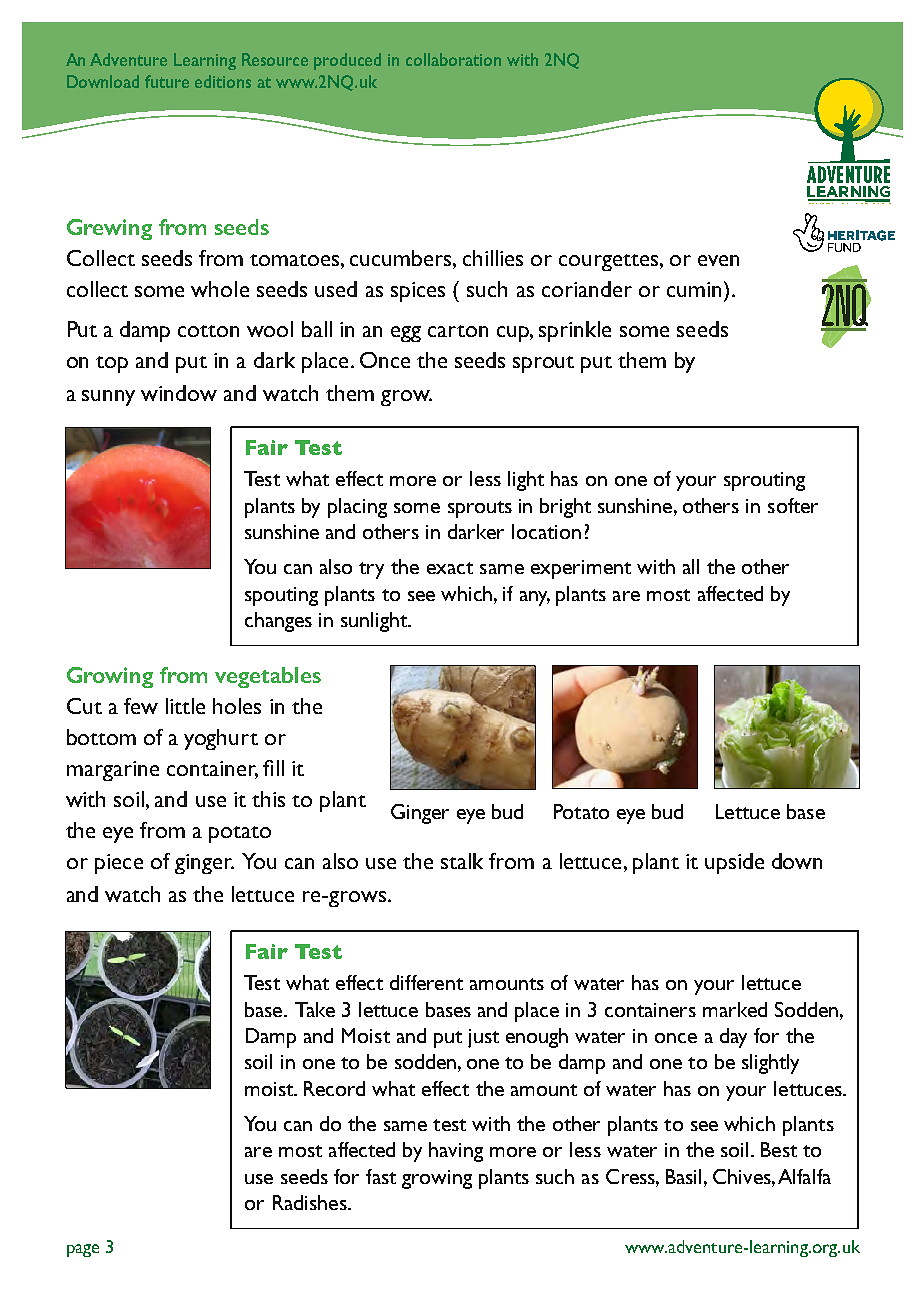 This screenshot has height=1308, width=924. What do you see at coordinates (453, 59) in the screenshot?
I see `collaboration` at bounding box center [453, 59].
